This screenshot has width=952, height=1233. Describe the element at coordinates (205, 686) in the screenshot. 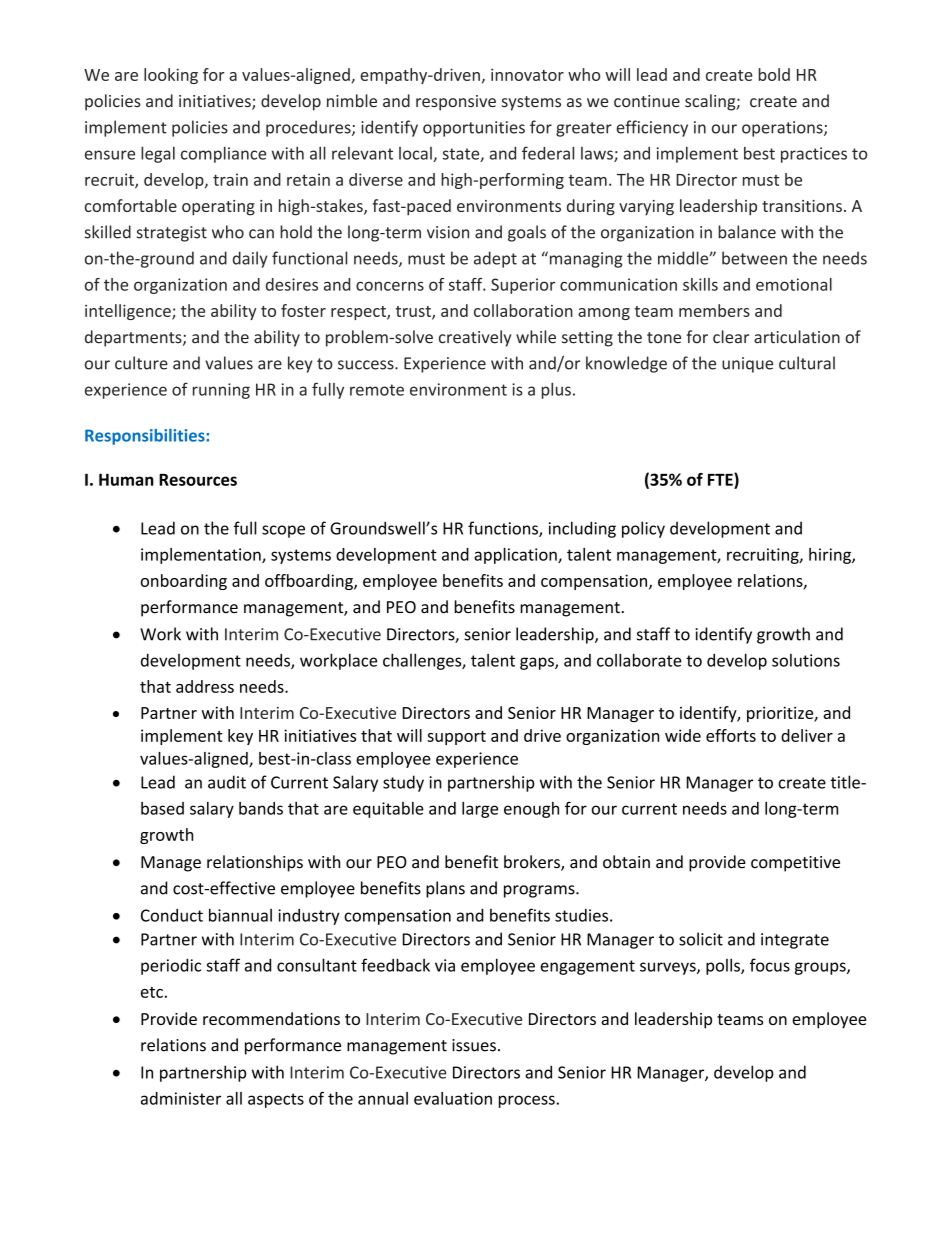

I see `address` at that location.
